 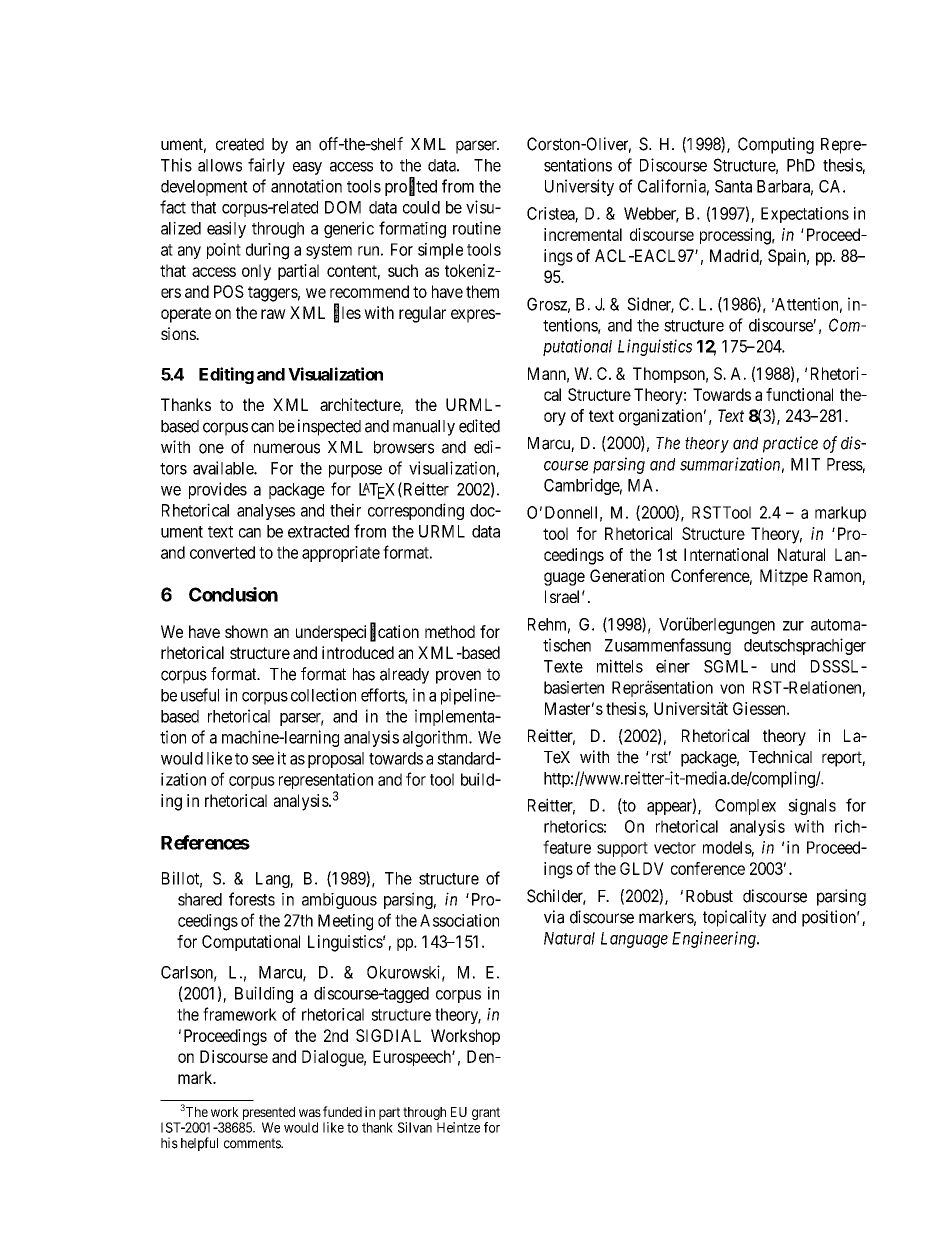 I want to click on grant, so click(x=486, y=1115).
